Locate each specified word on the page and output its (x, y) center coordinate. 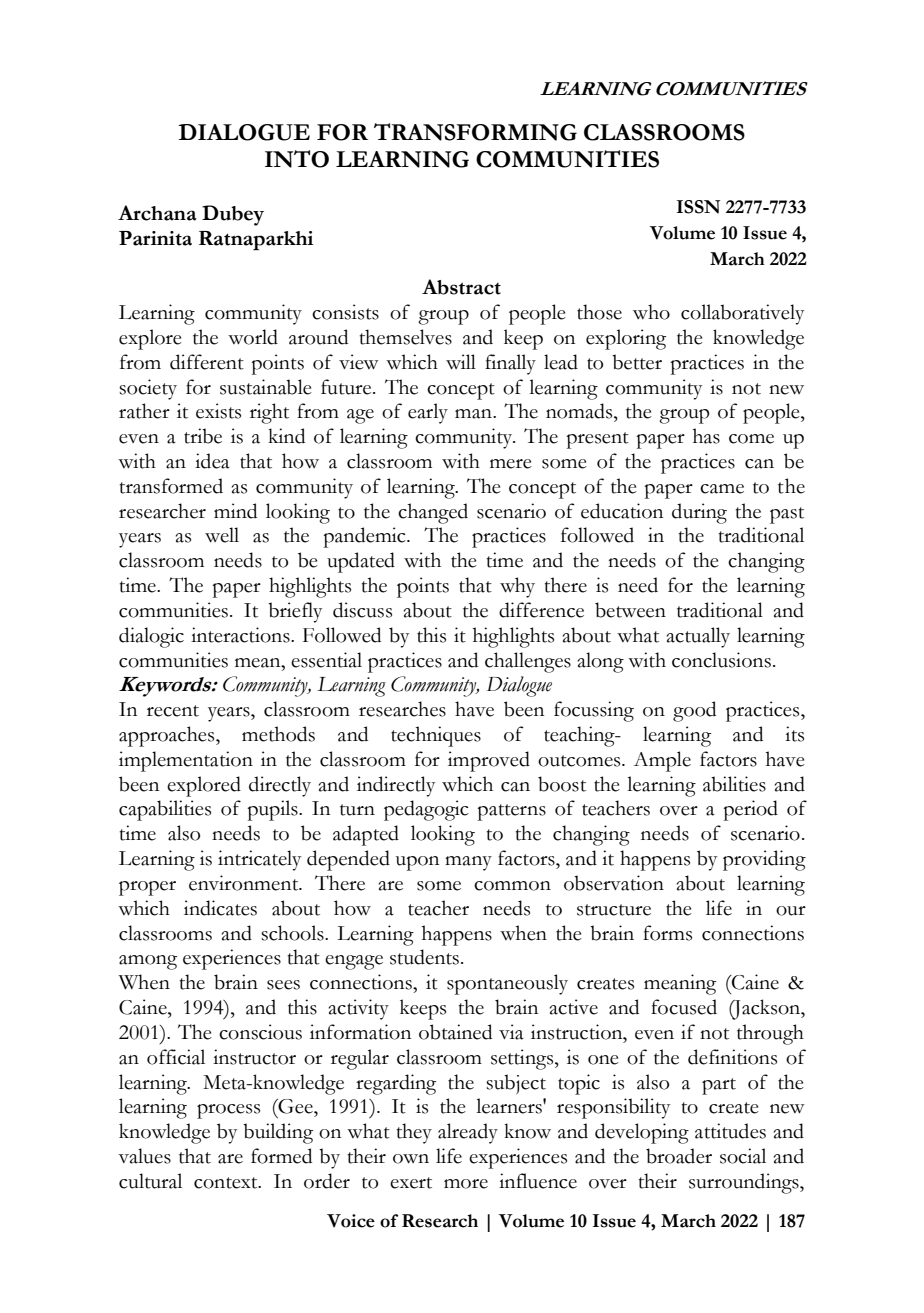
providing (764, 860)
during (699, 513)
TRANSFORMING (475, 132)
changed (433, 513)
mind (235, 511)
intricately (259, 860)
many (468, 863)
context (227, 1183)
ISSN (698, 207)
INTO (297, 159)
